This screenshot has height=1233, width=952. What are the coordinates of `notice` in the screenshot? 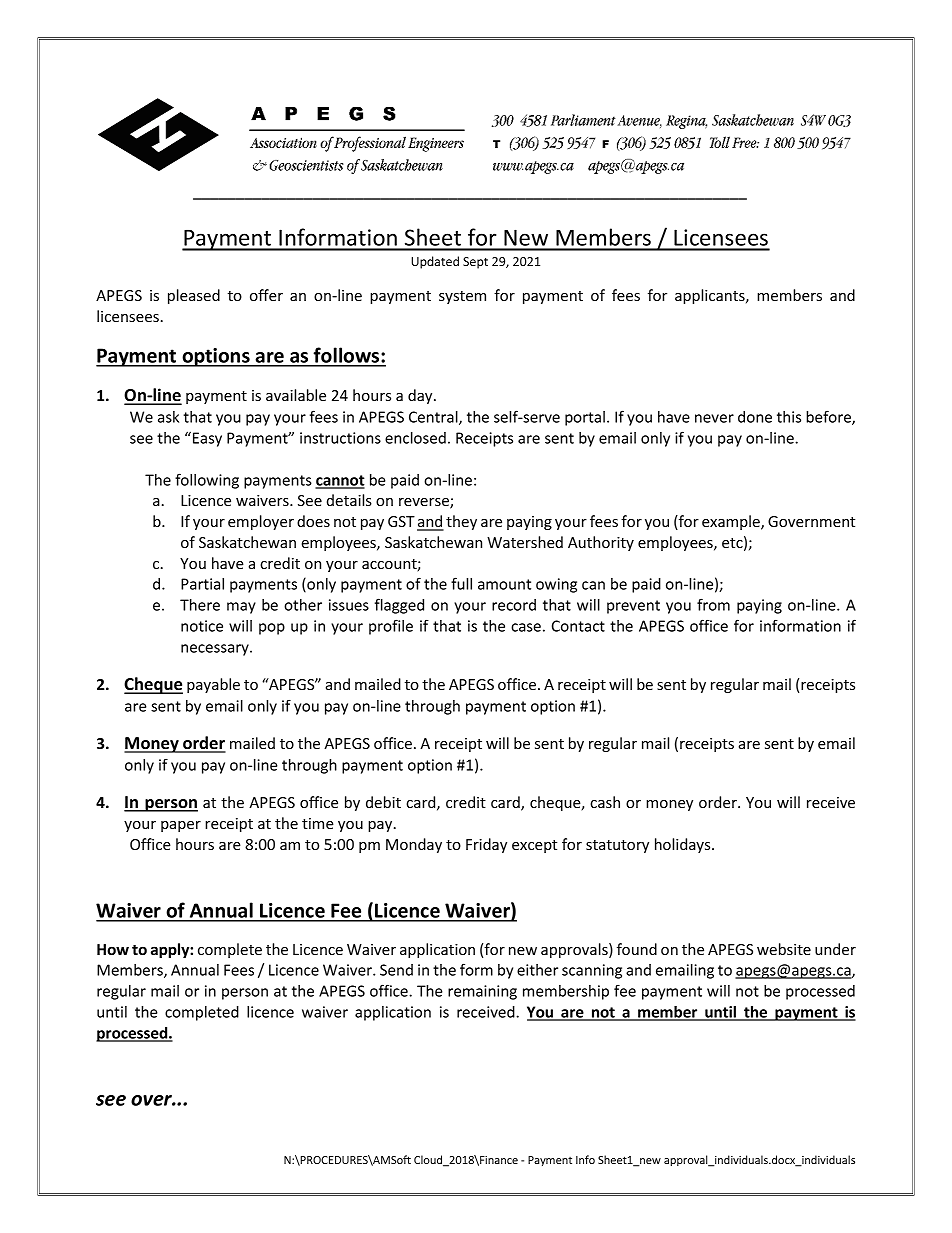 It's located at (202, 626).
